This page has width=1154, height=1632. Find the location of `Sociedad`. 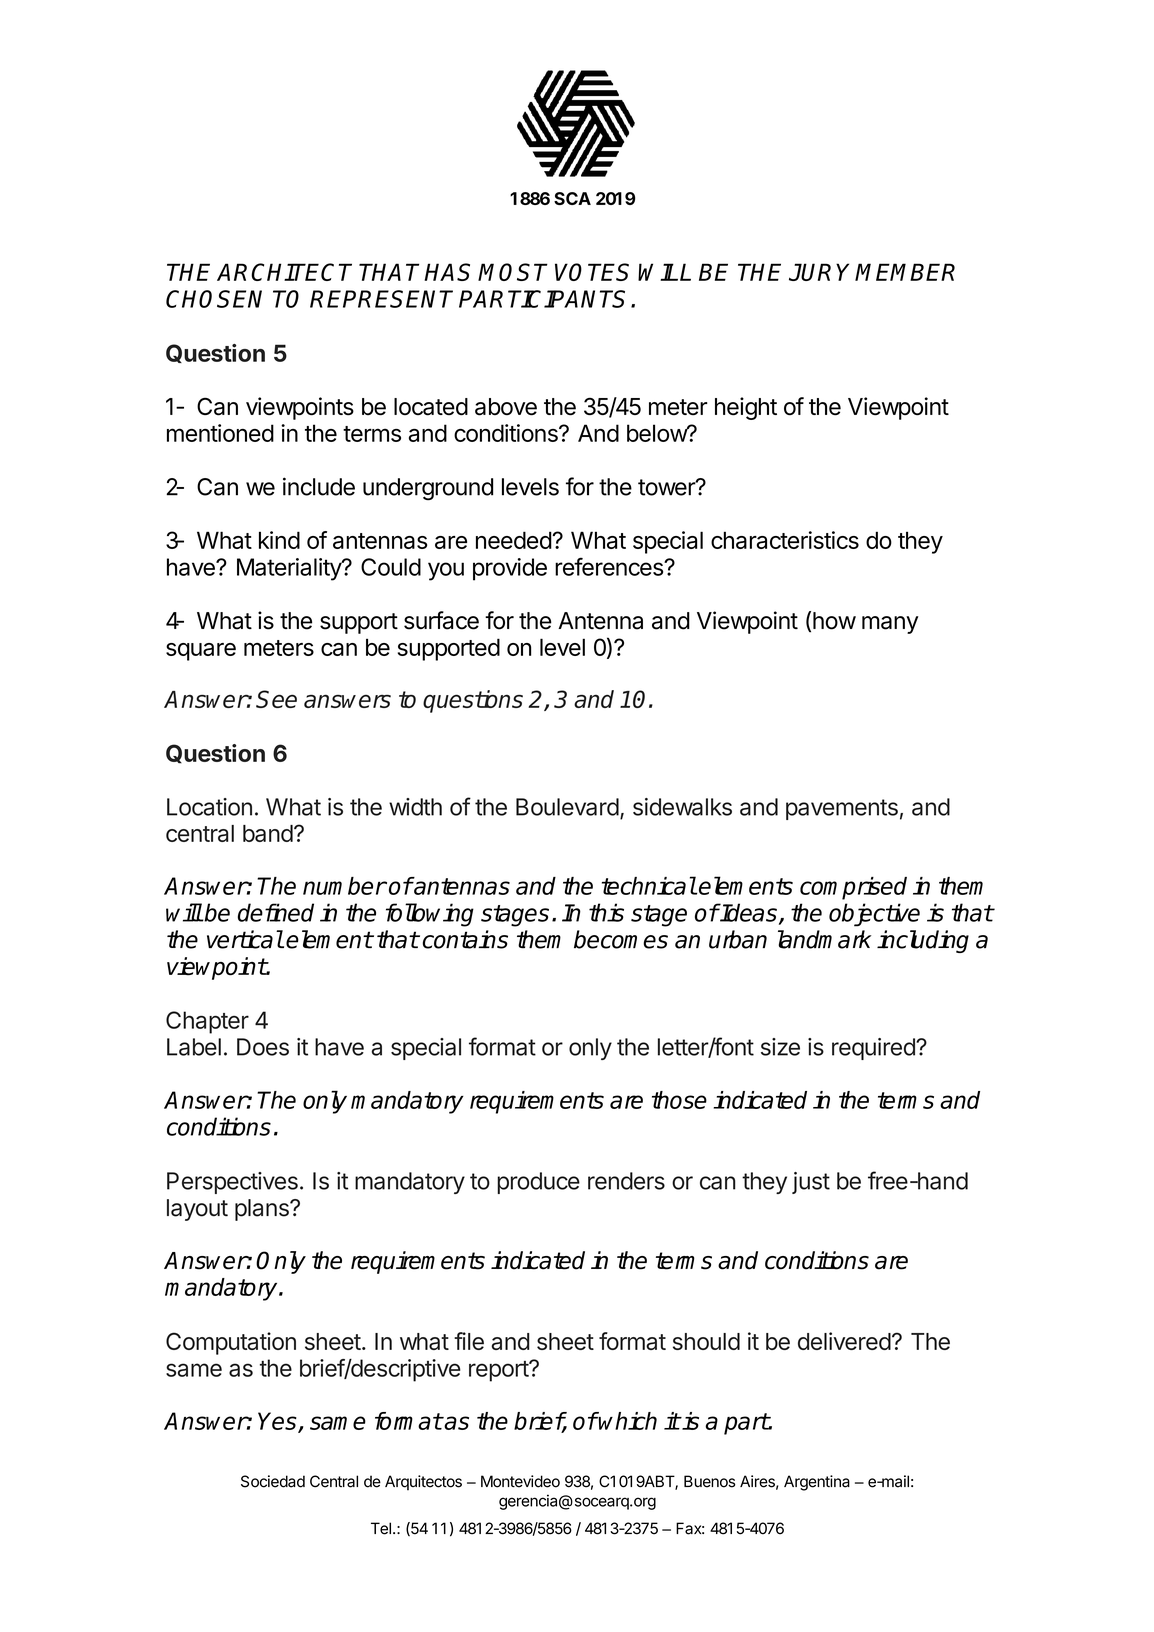

Sociedad is located at coordinates (273, 1481).
